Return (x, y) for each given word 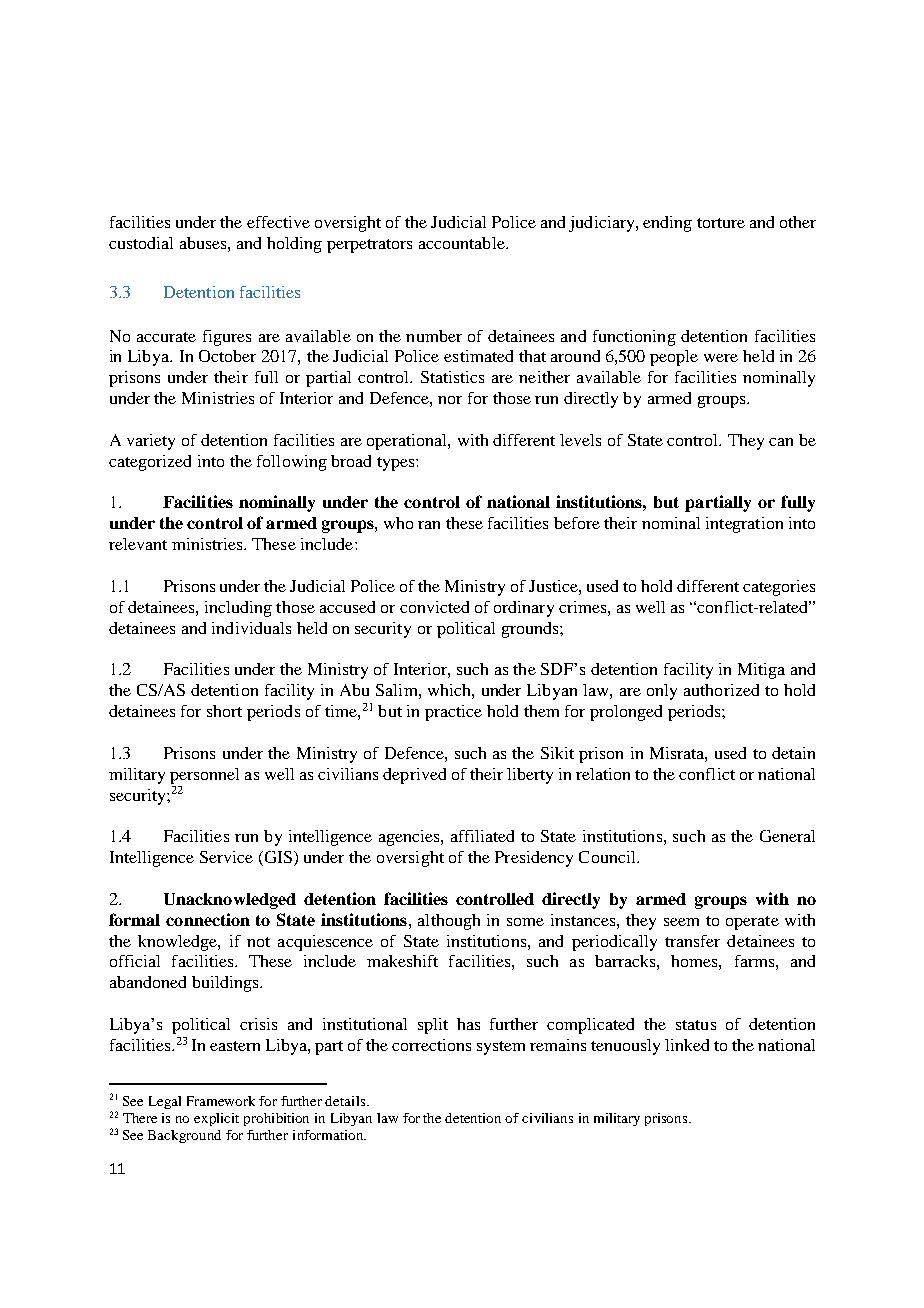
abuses (204, 243)
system (501, 1048)
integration (744, 525)
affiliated (482, 836)
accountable (463, 243)
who (398, 523)
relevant (138, 544)
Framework (221, 1101)
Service (226, 857)
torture (721, 223)
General (787, 836)
